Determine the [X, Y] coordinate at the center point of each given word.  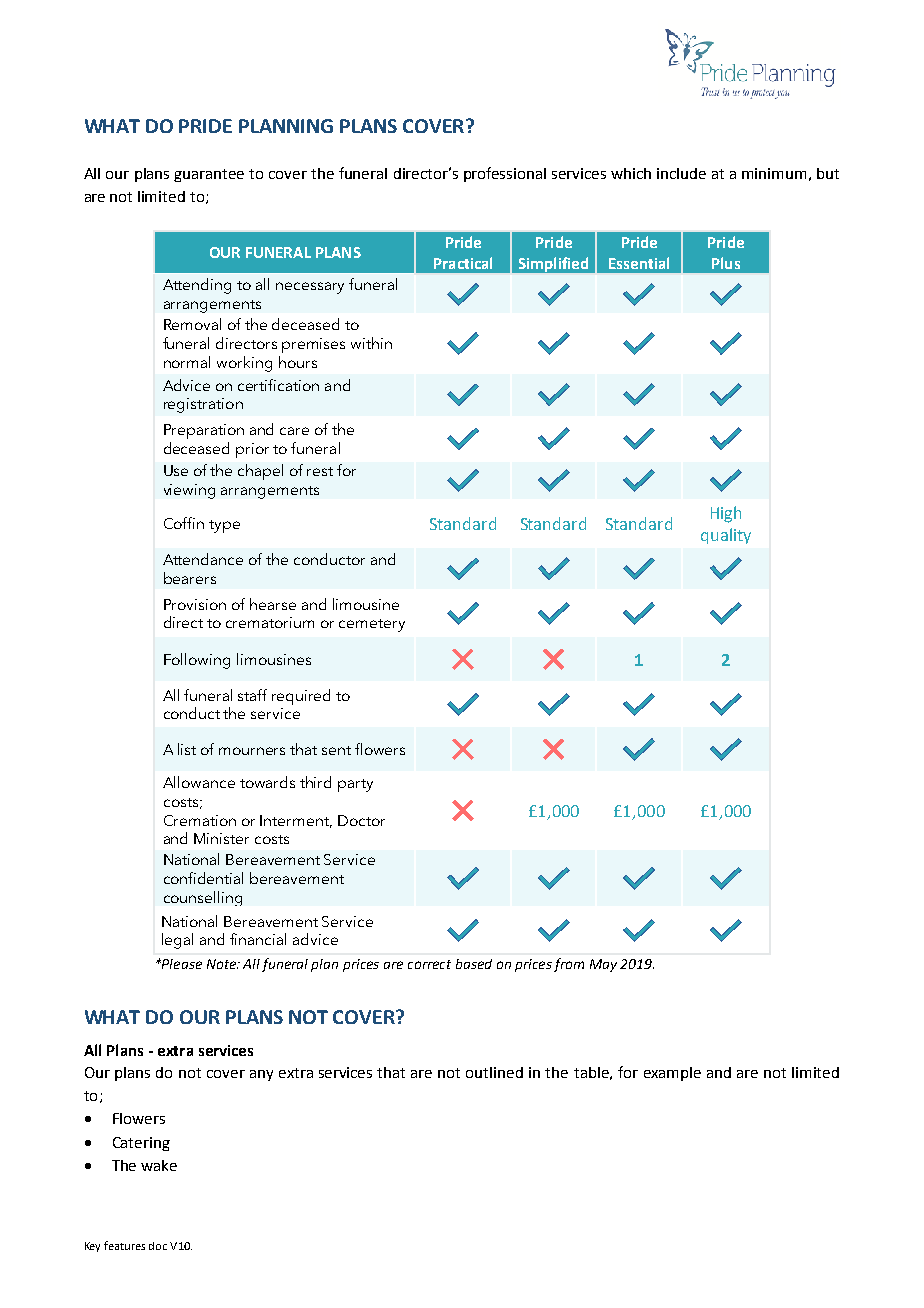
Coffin [184, 523]
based [474, 964]
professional [505, 174]
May [603, 965]
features [124, 1245]
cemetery [372, 625]
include [681, 173]
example [672, 1074]
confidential [203, 878]
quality [726, 536]
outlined [494, 1072]
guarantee [209, 175]
